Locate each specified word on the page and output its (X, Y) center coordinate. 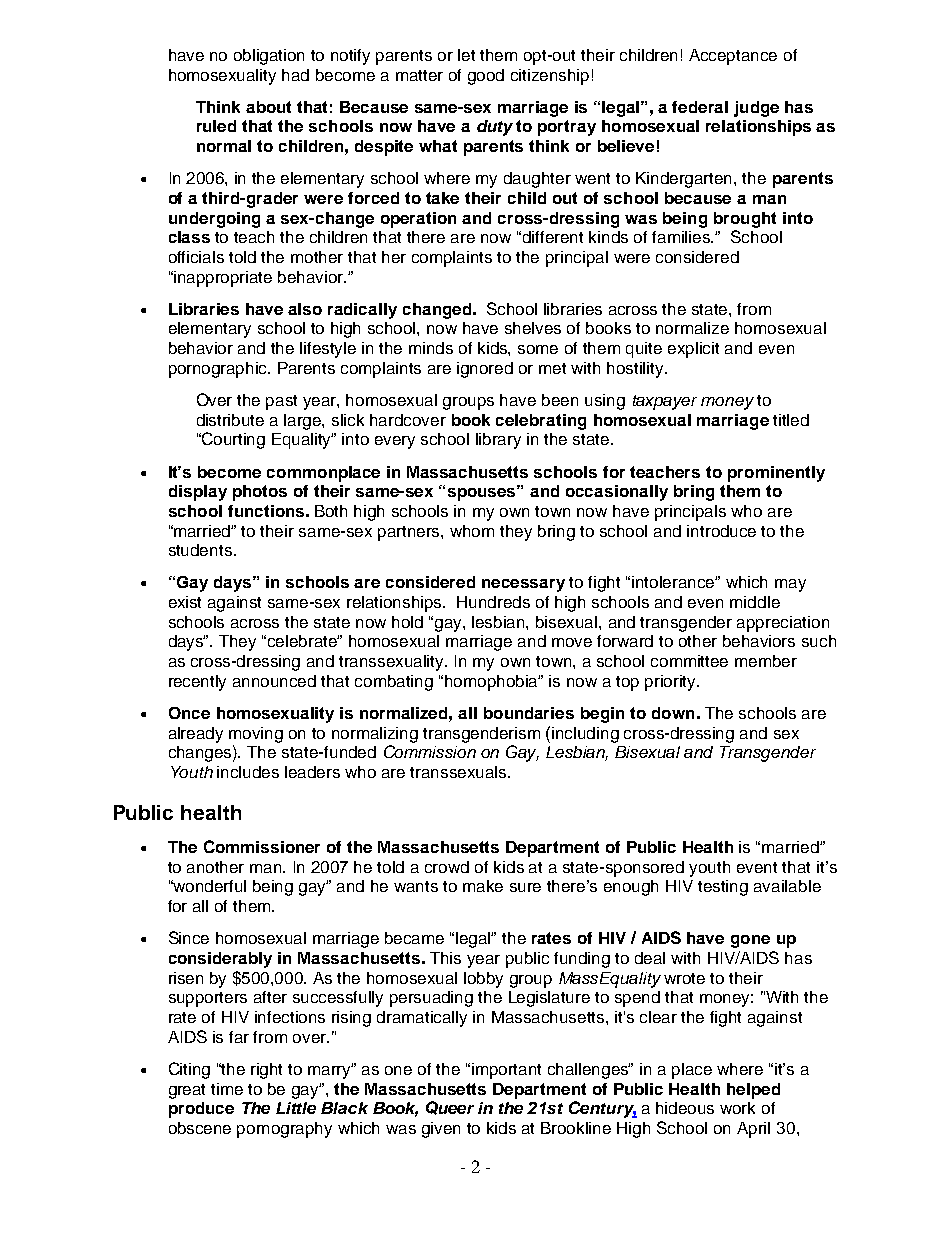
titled (791, 420)
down (673, 713)
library (498, 441)
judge (756, 109)
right (266, 1071)
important (506, 1071)
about (268, 107)
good (486, 77)
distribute (230, 420)
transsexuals (459, 772)
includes (248, 772)
